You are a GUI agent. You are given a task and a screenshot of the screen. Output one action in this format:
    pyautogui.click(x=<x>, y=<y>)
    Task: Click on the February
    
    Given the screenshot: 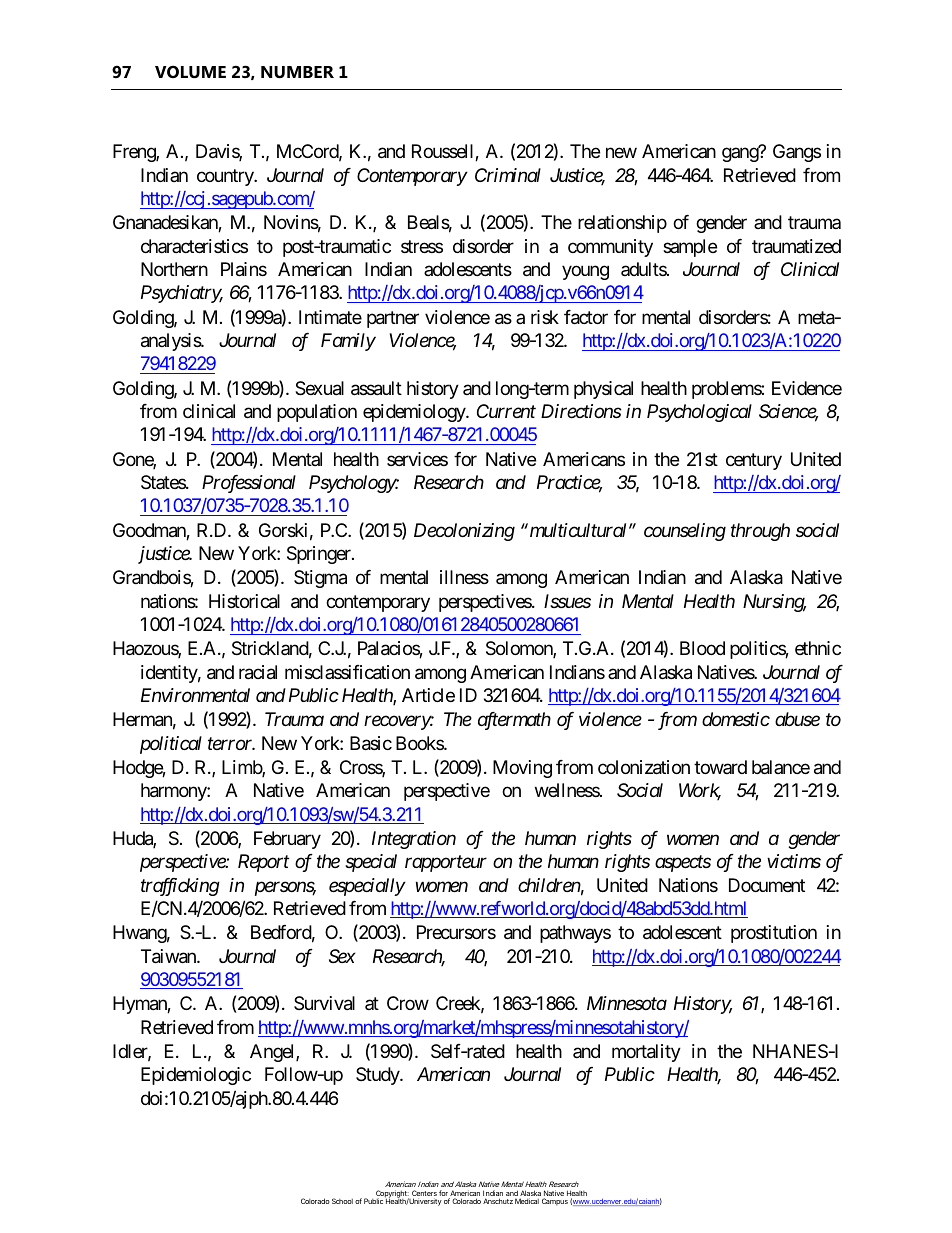 What is the action you would take?
    pyautogui.click(x=287, y=840)
